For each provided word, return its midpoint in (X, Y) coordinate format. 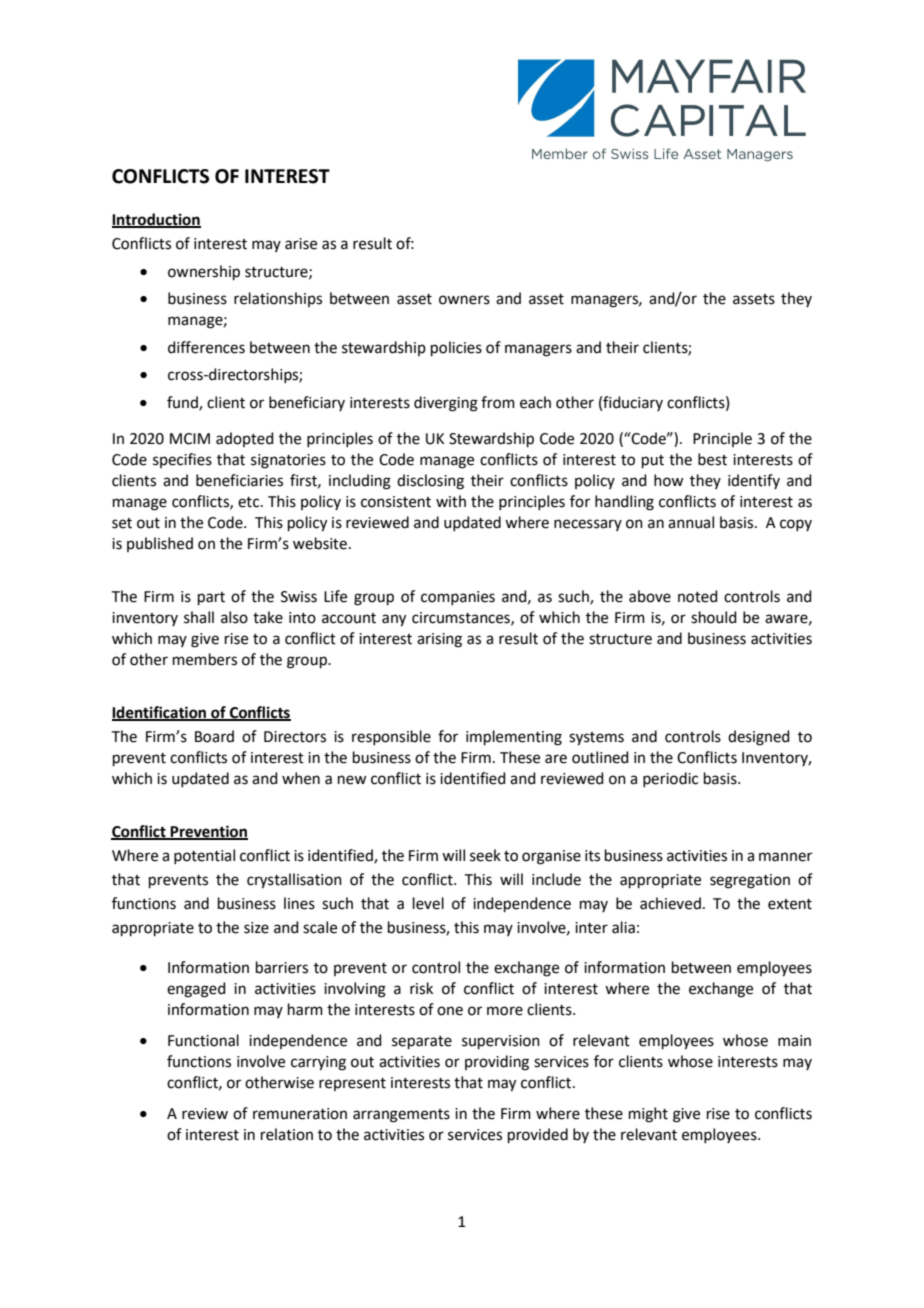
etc (250, 502)
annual (691, 522)
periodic (670, 779)
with (451, 501)
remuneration (300, 1114)
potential (204, 856)
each (535, 402)
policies (456, 348)
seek (485, 855)
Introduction (156, 220)
